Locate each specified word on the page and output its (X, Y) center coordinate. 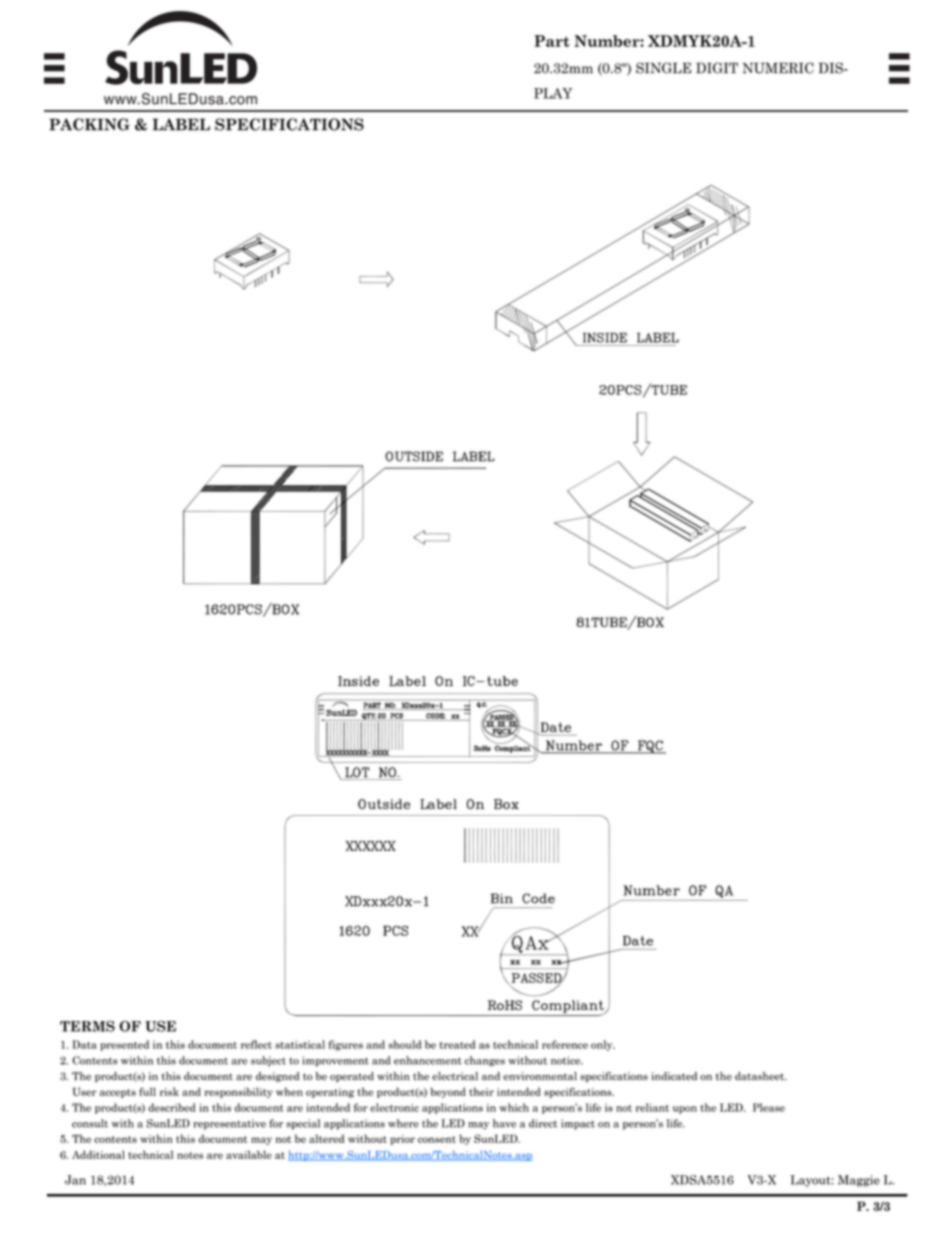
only (603, 1045)
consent (437, 1139)
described (172, 1107)
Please (769, 1107)
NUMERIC (778, 68)
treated (457, 1044)
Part (552, 41)
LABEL (181, 124)
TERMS (87, 1026)
